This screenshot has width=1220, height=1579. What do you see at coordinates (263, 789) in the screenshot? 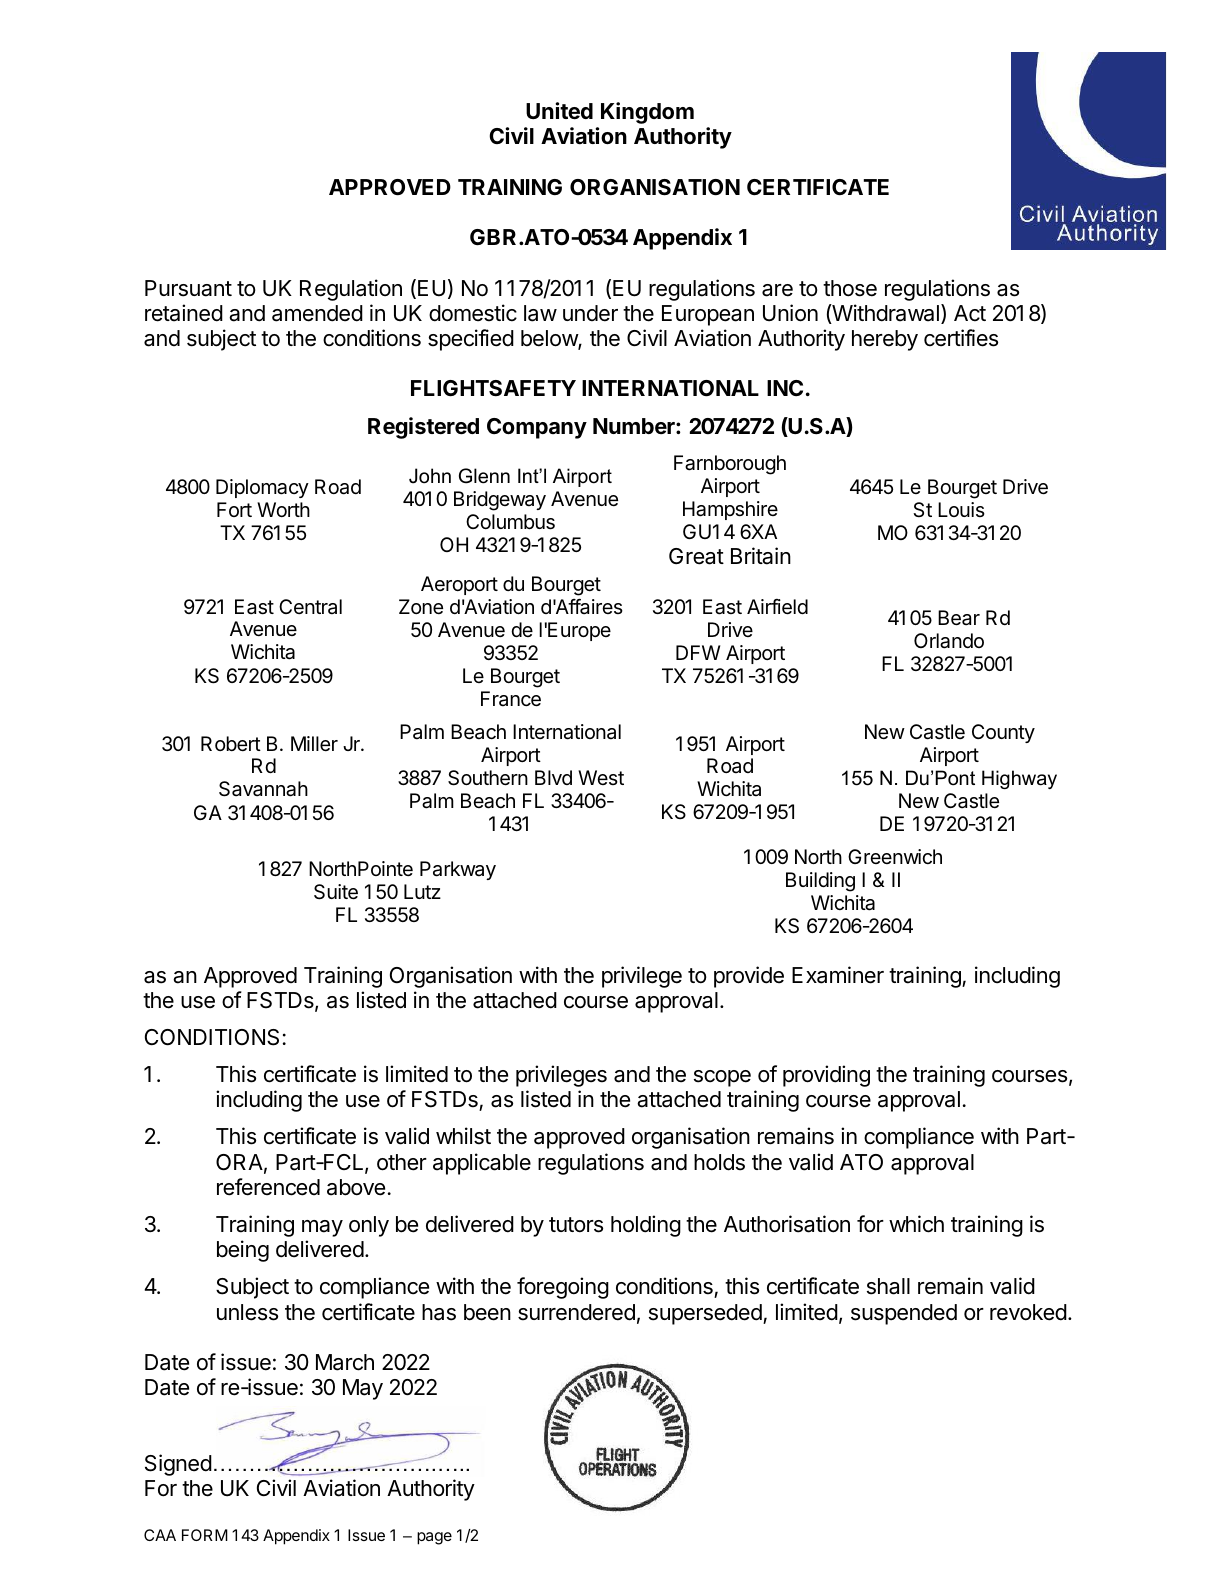
I see `Savannah` at bounding box center [263, 789].
